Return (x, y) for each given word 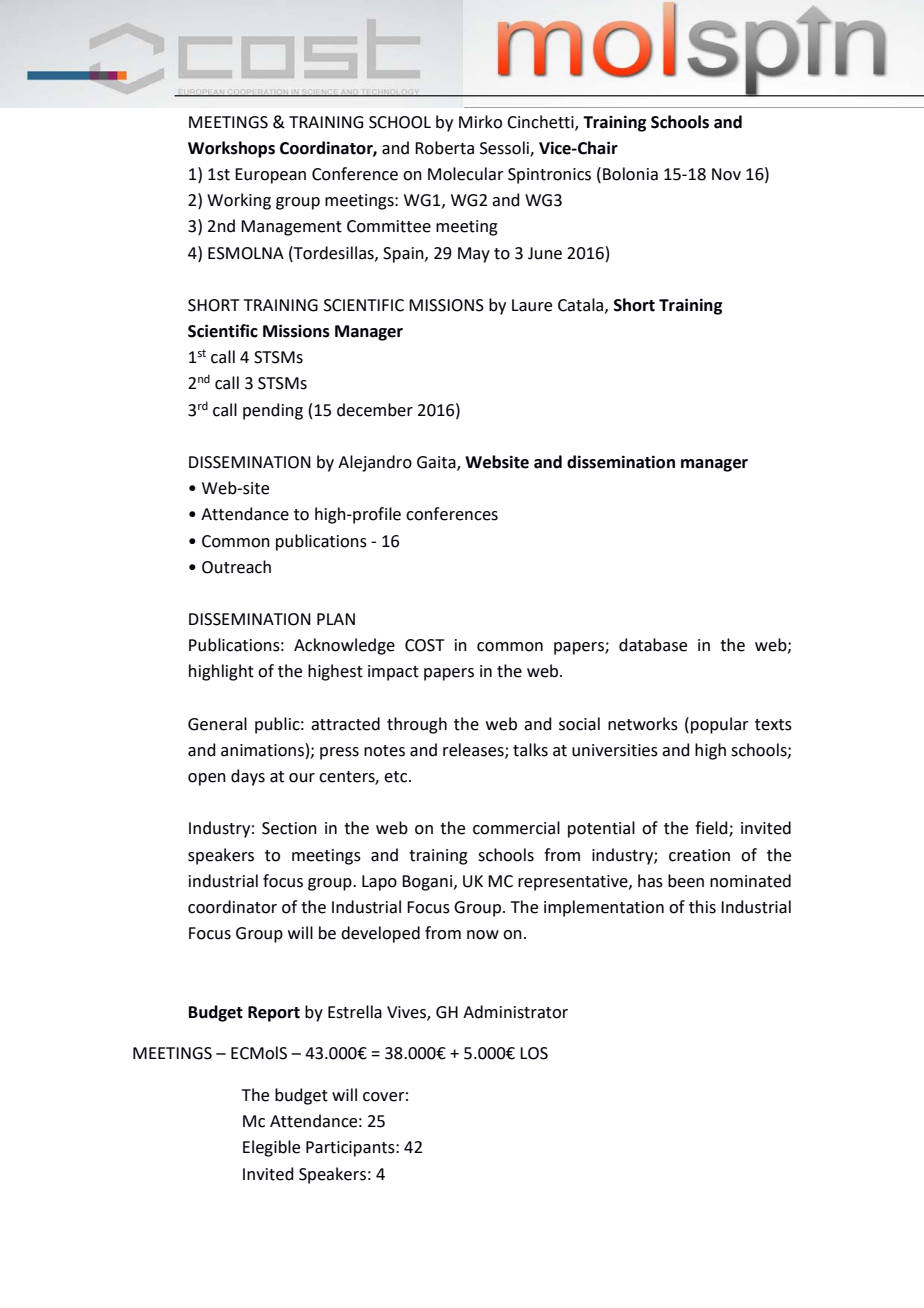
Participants (351, 1149)
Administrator (515, 1012)
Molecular (466, 174)
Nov (726, 174)
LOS (534, 1053)
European (270, 176)
